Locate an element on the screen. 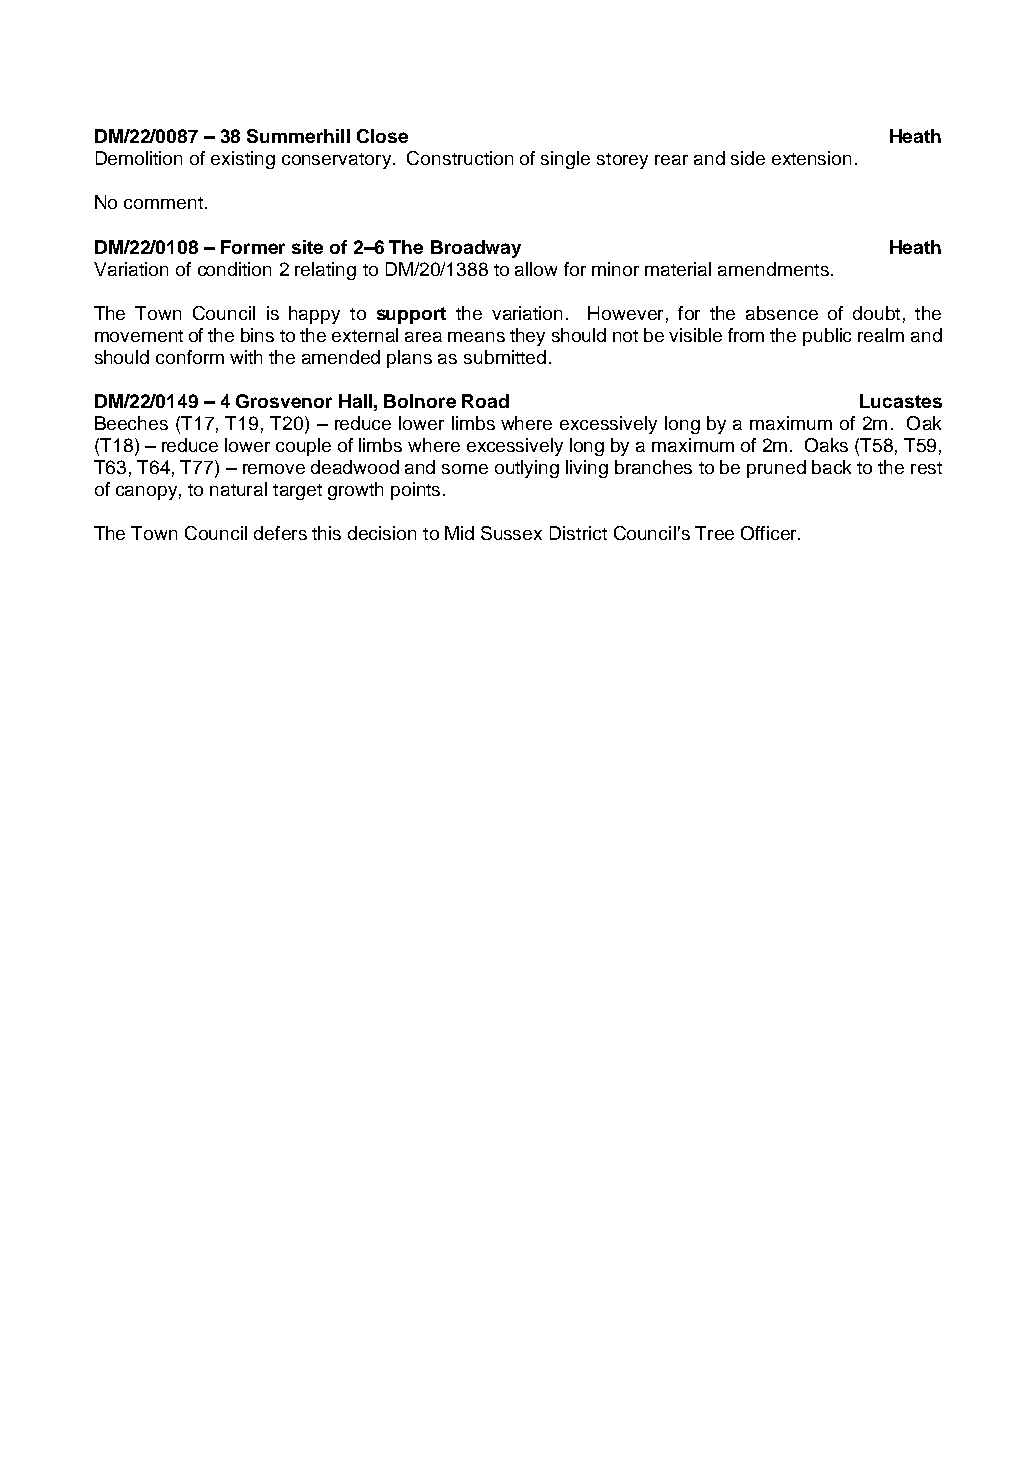 This screenshot has height=1466, width=1036. outlying is located at coordinates (527, 469).
